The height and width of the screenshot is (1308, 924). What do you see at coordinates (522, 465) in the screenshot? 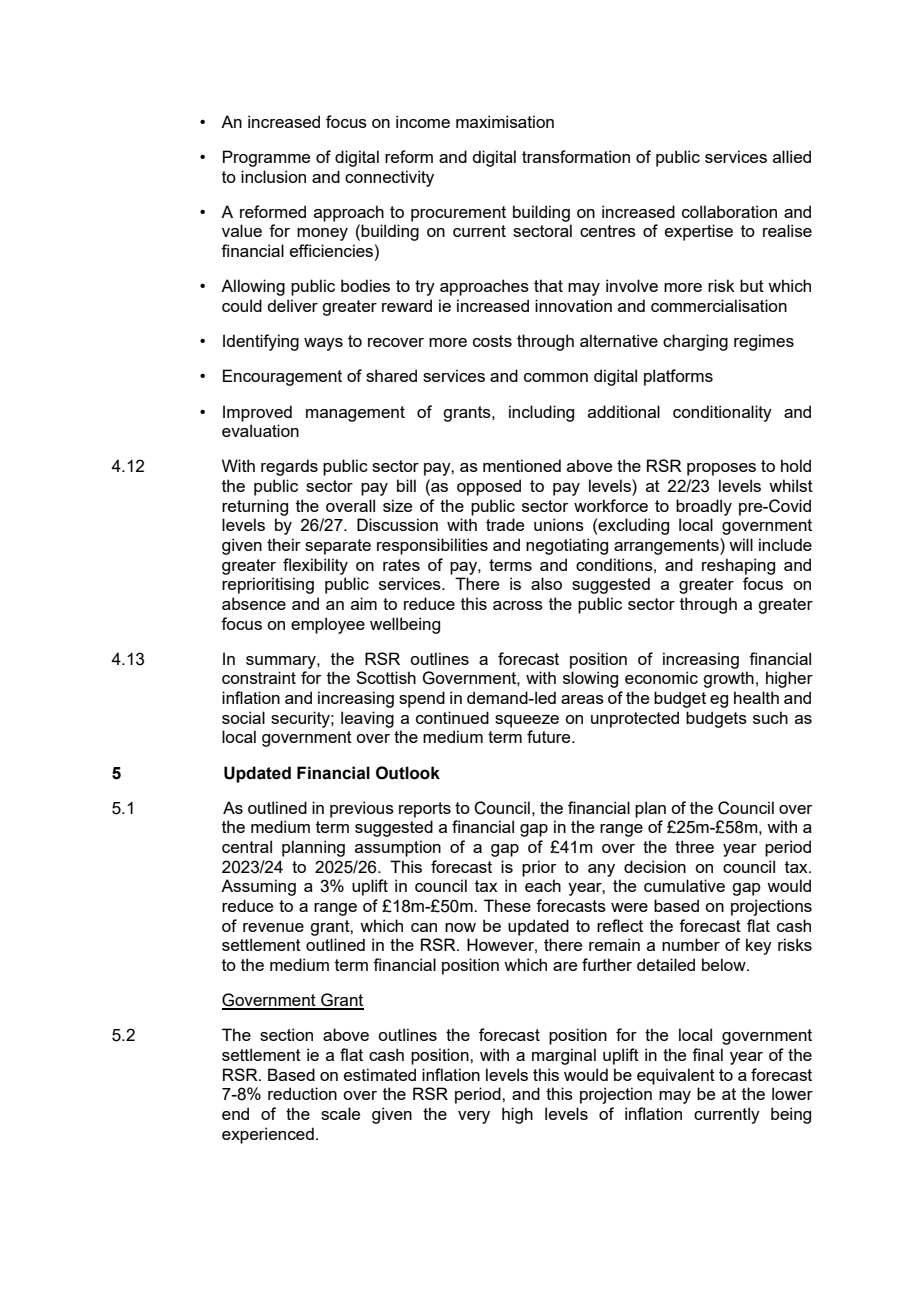
I see `mentioned` at bounding box center [522, 465].
